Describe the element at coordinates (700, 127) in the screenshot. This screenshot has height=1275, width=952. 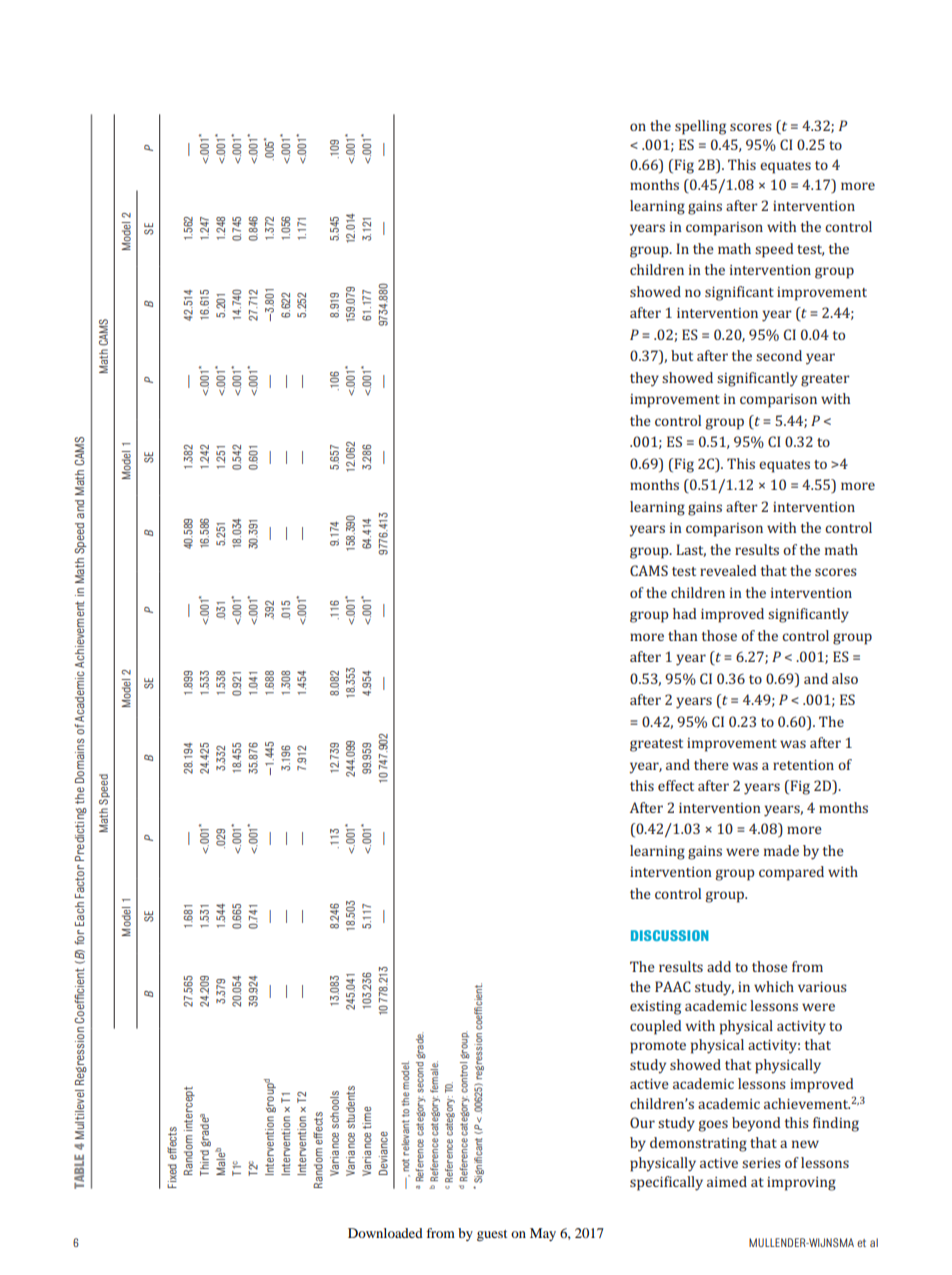
I see `spelling` at that location.
